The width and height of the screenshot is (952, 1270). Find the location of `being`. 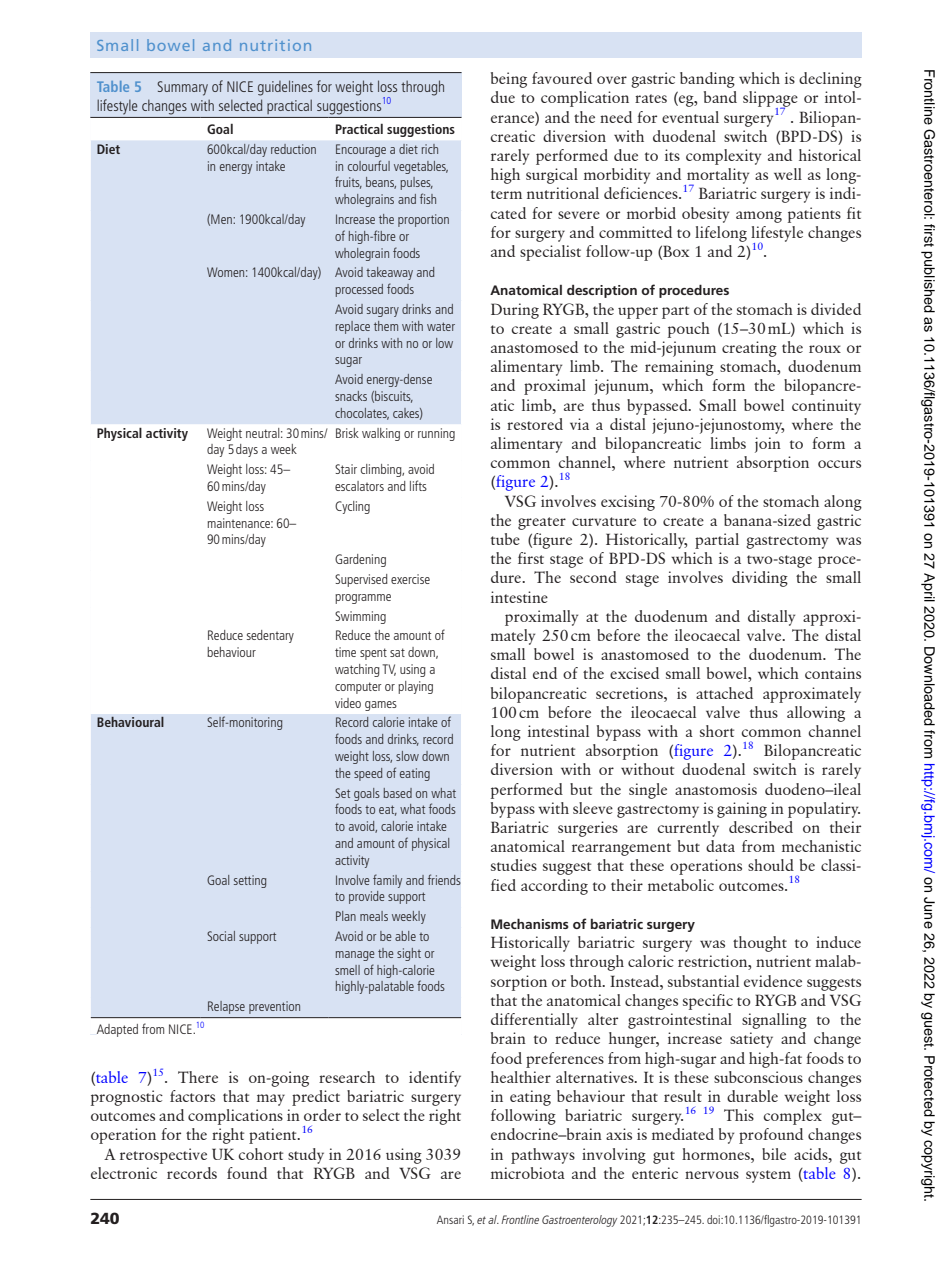

being is located at coordinates (509, 80).
